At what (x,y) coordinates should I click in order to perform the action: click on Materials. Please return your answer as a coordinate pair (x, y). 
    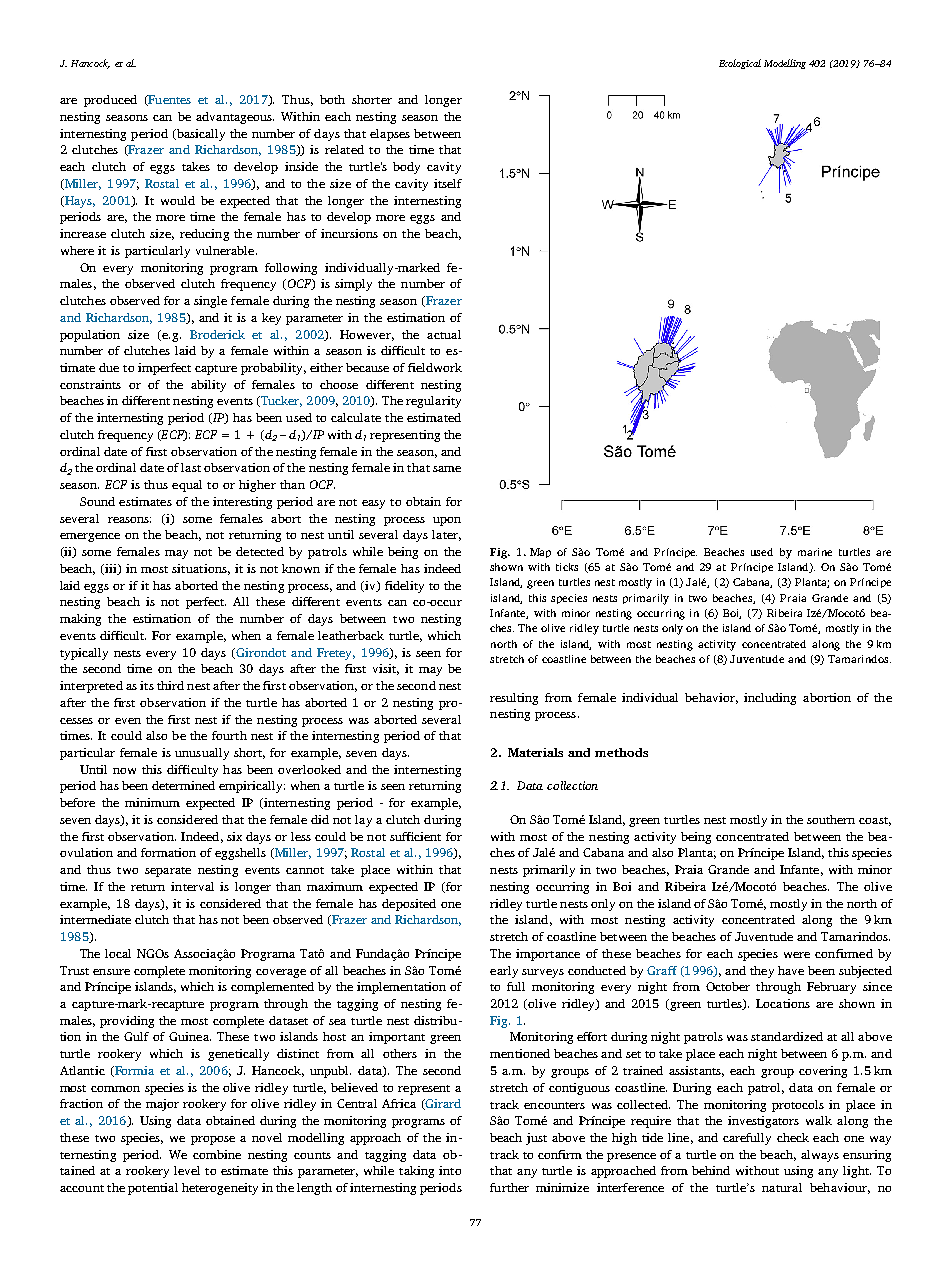
    Looking at the image, I should click on (535, 752).
